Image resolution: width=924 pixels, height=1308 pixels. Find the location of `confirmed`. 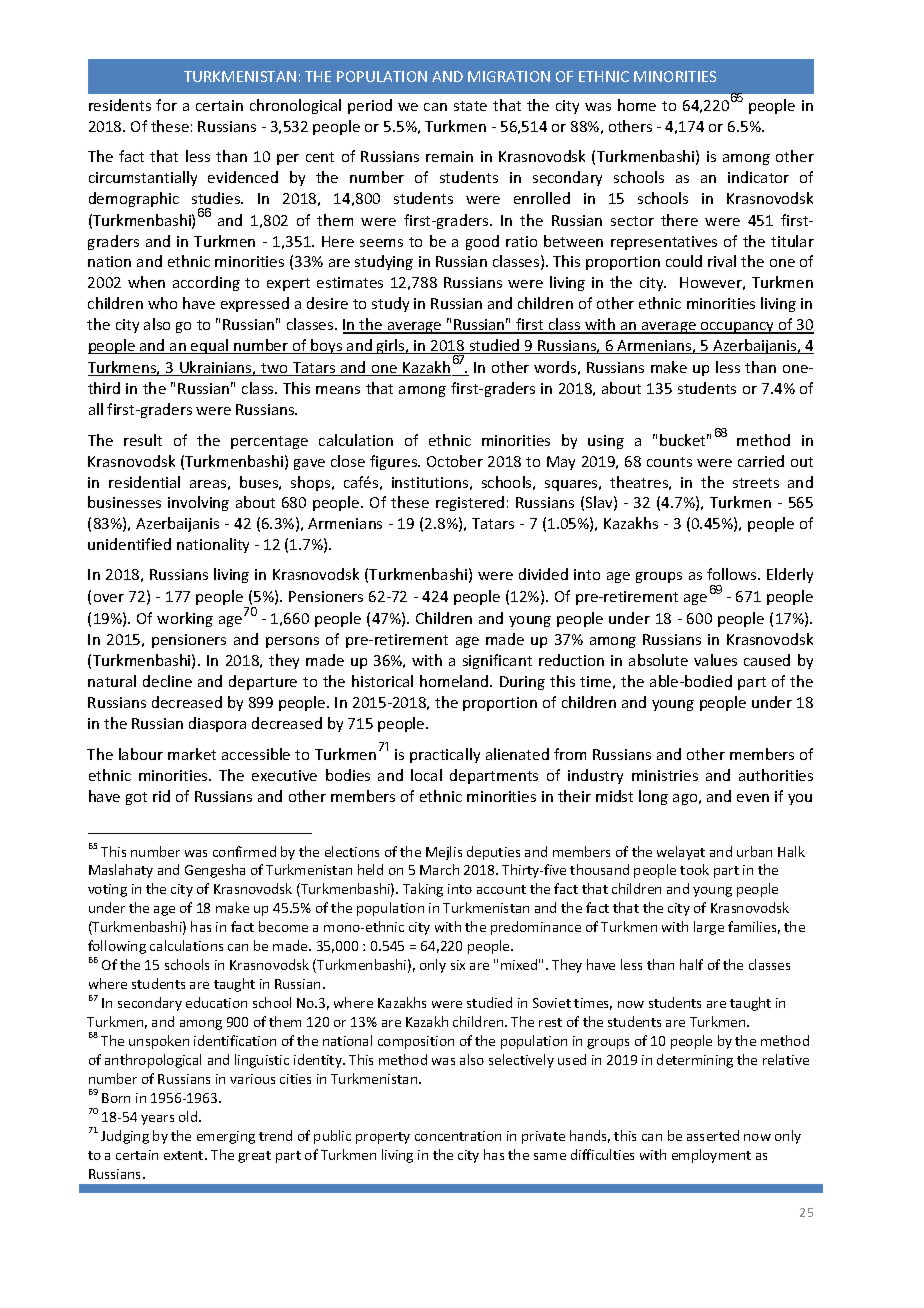

confirmed is located at coordinates (244, 851).
